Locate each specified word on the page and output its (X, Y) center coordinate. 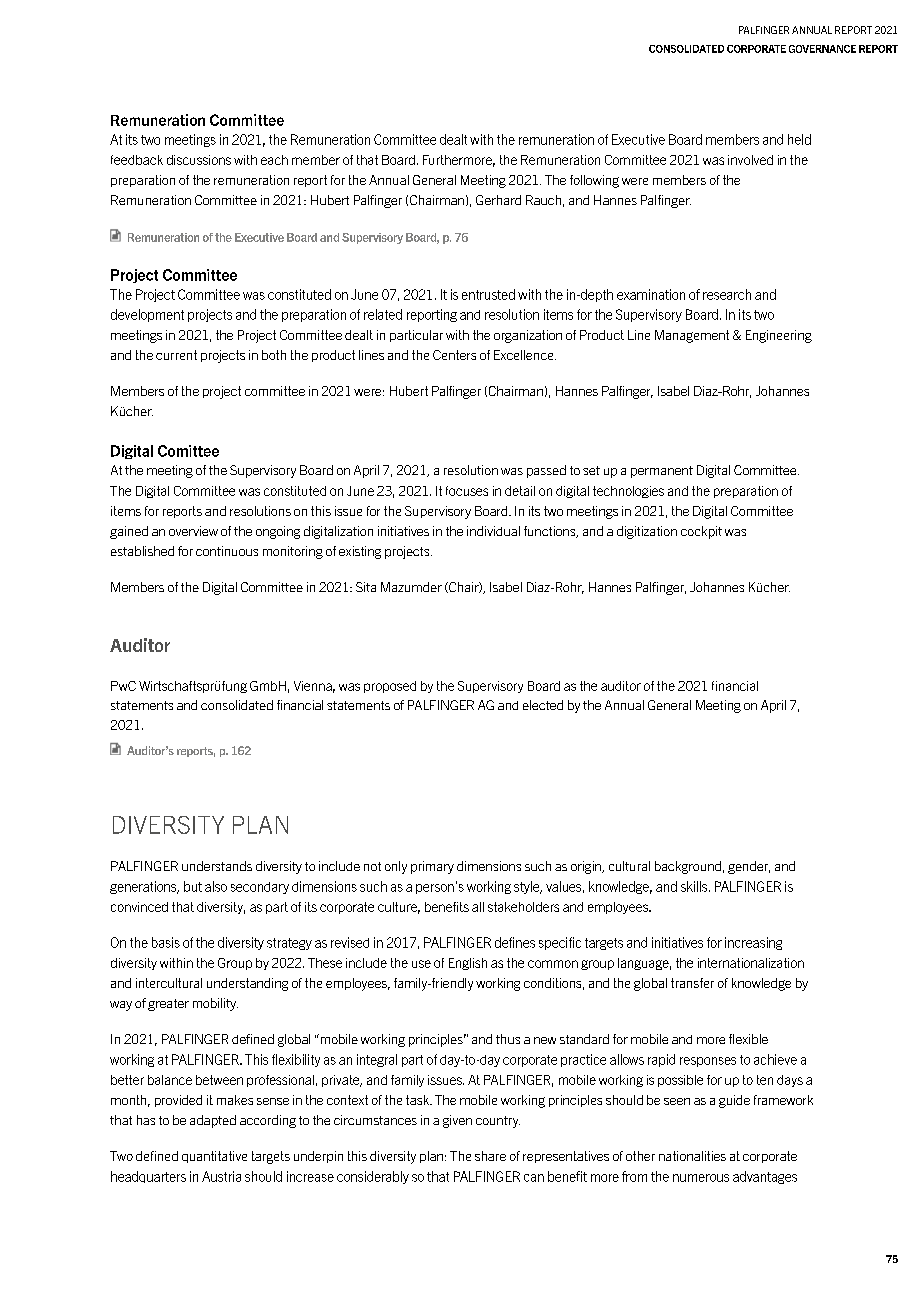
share (490, 1156)
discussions (199, 160)
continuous (227, 551)
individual (493, 531)
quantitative (214, 1157)
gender (749, 867)
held (799, 139)
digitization (647, 532)
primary (432, 867)
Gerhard (498, 200)
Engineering (779, 336)
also (216, 886)
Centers (454, 355)
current (176, 355)
